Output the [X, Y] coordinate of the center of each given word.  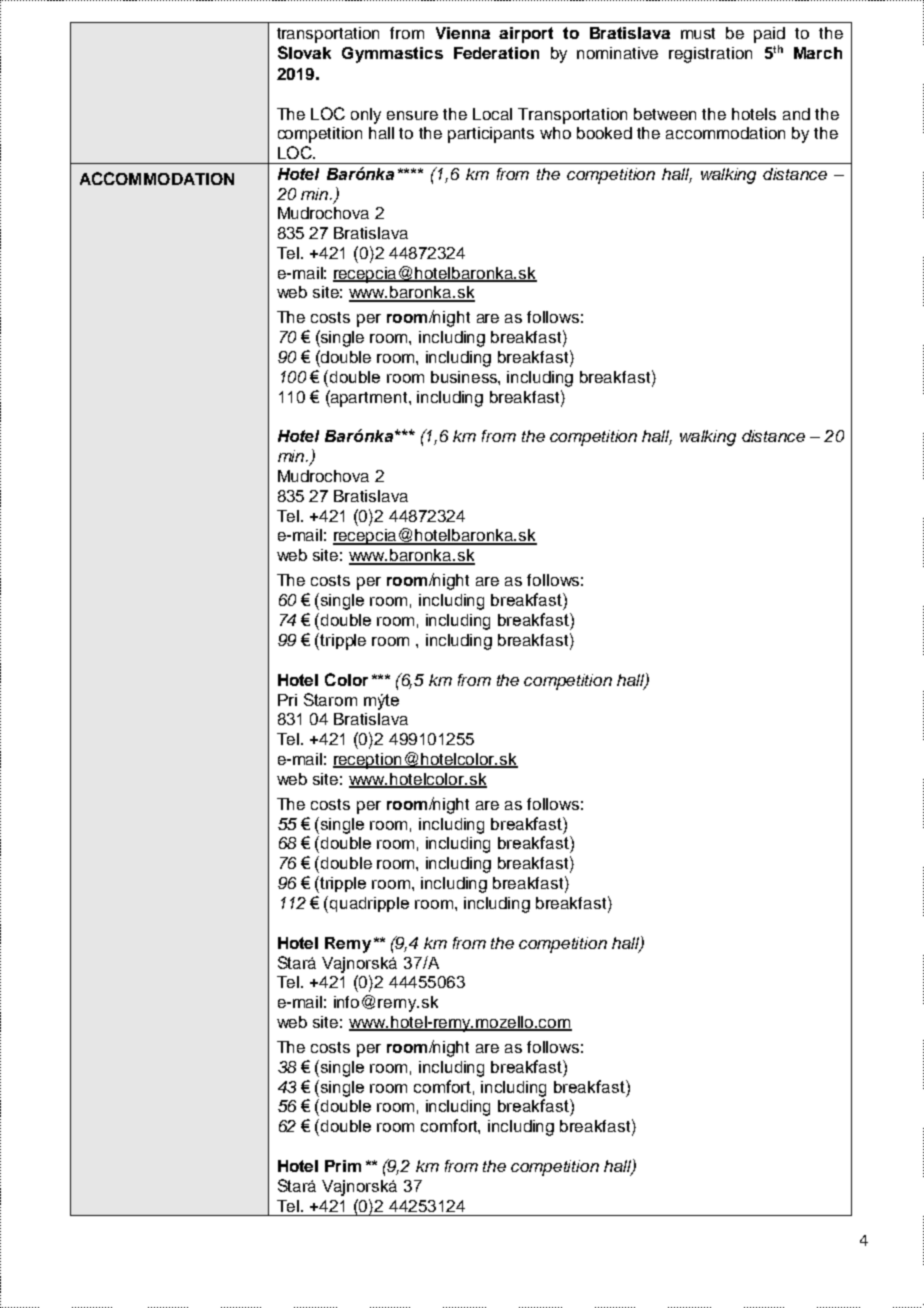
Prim [343, 1166]
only [366, 116]
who [555, 133]
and [796, 114]
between [665, 114]
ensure [412, 115]
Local [492, 114]
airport [526, 35]
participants [491, 135]
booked [604, 133]
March [818, 53]
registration [710, 55]
